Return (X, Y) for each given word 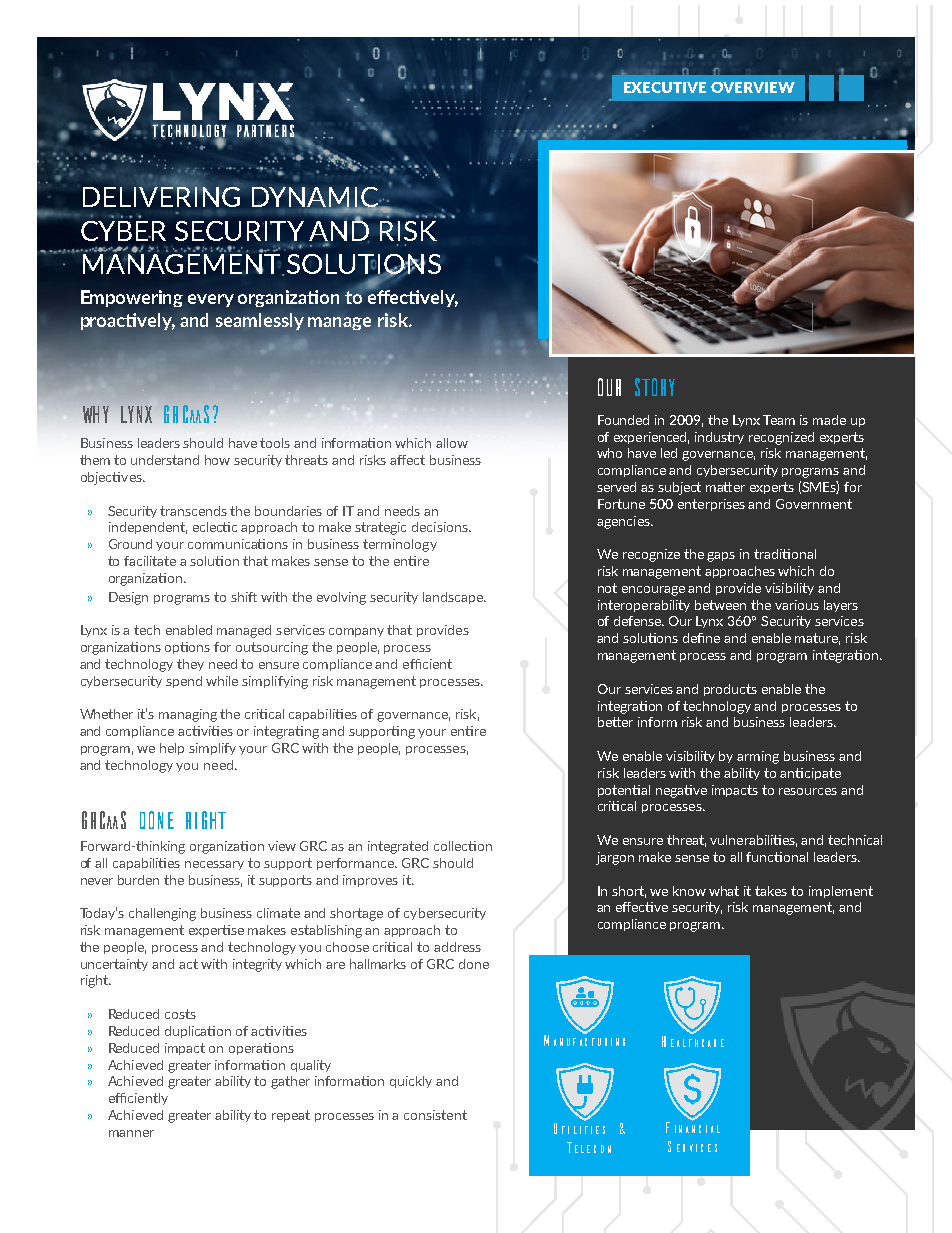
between (720, 605)
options (187, 648)
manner (131, 1133)
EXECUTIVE (665, 87)
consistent (435, 1115)
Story (655, 387)
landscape (454, 598)
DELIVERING (161, 195)
